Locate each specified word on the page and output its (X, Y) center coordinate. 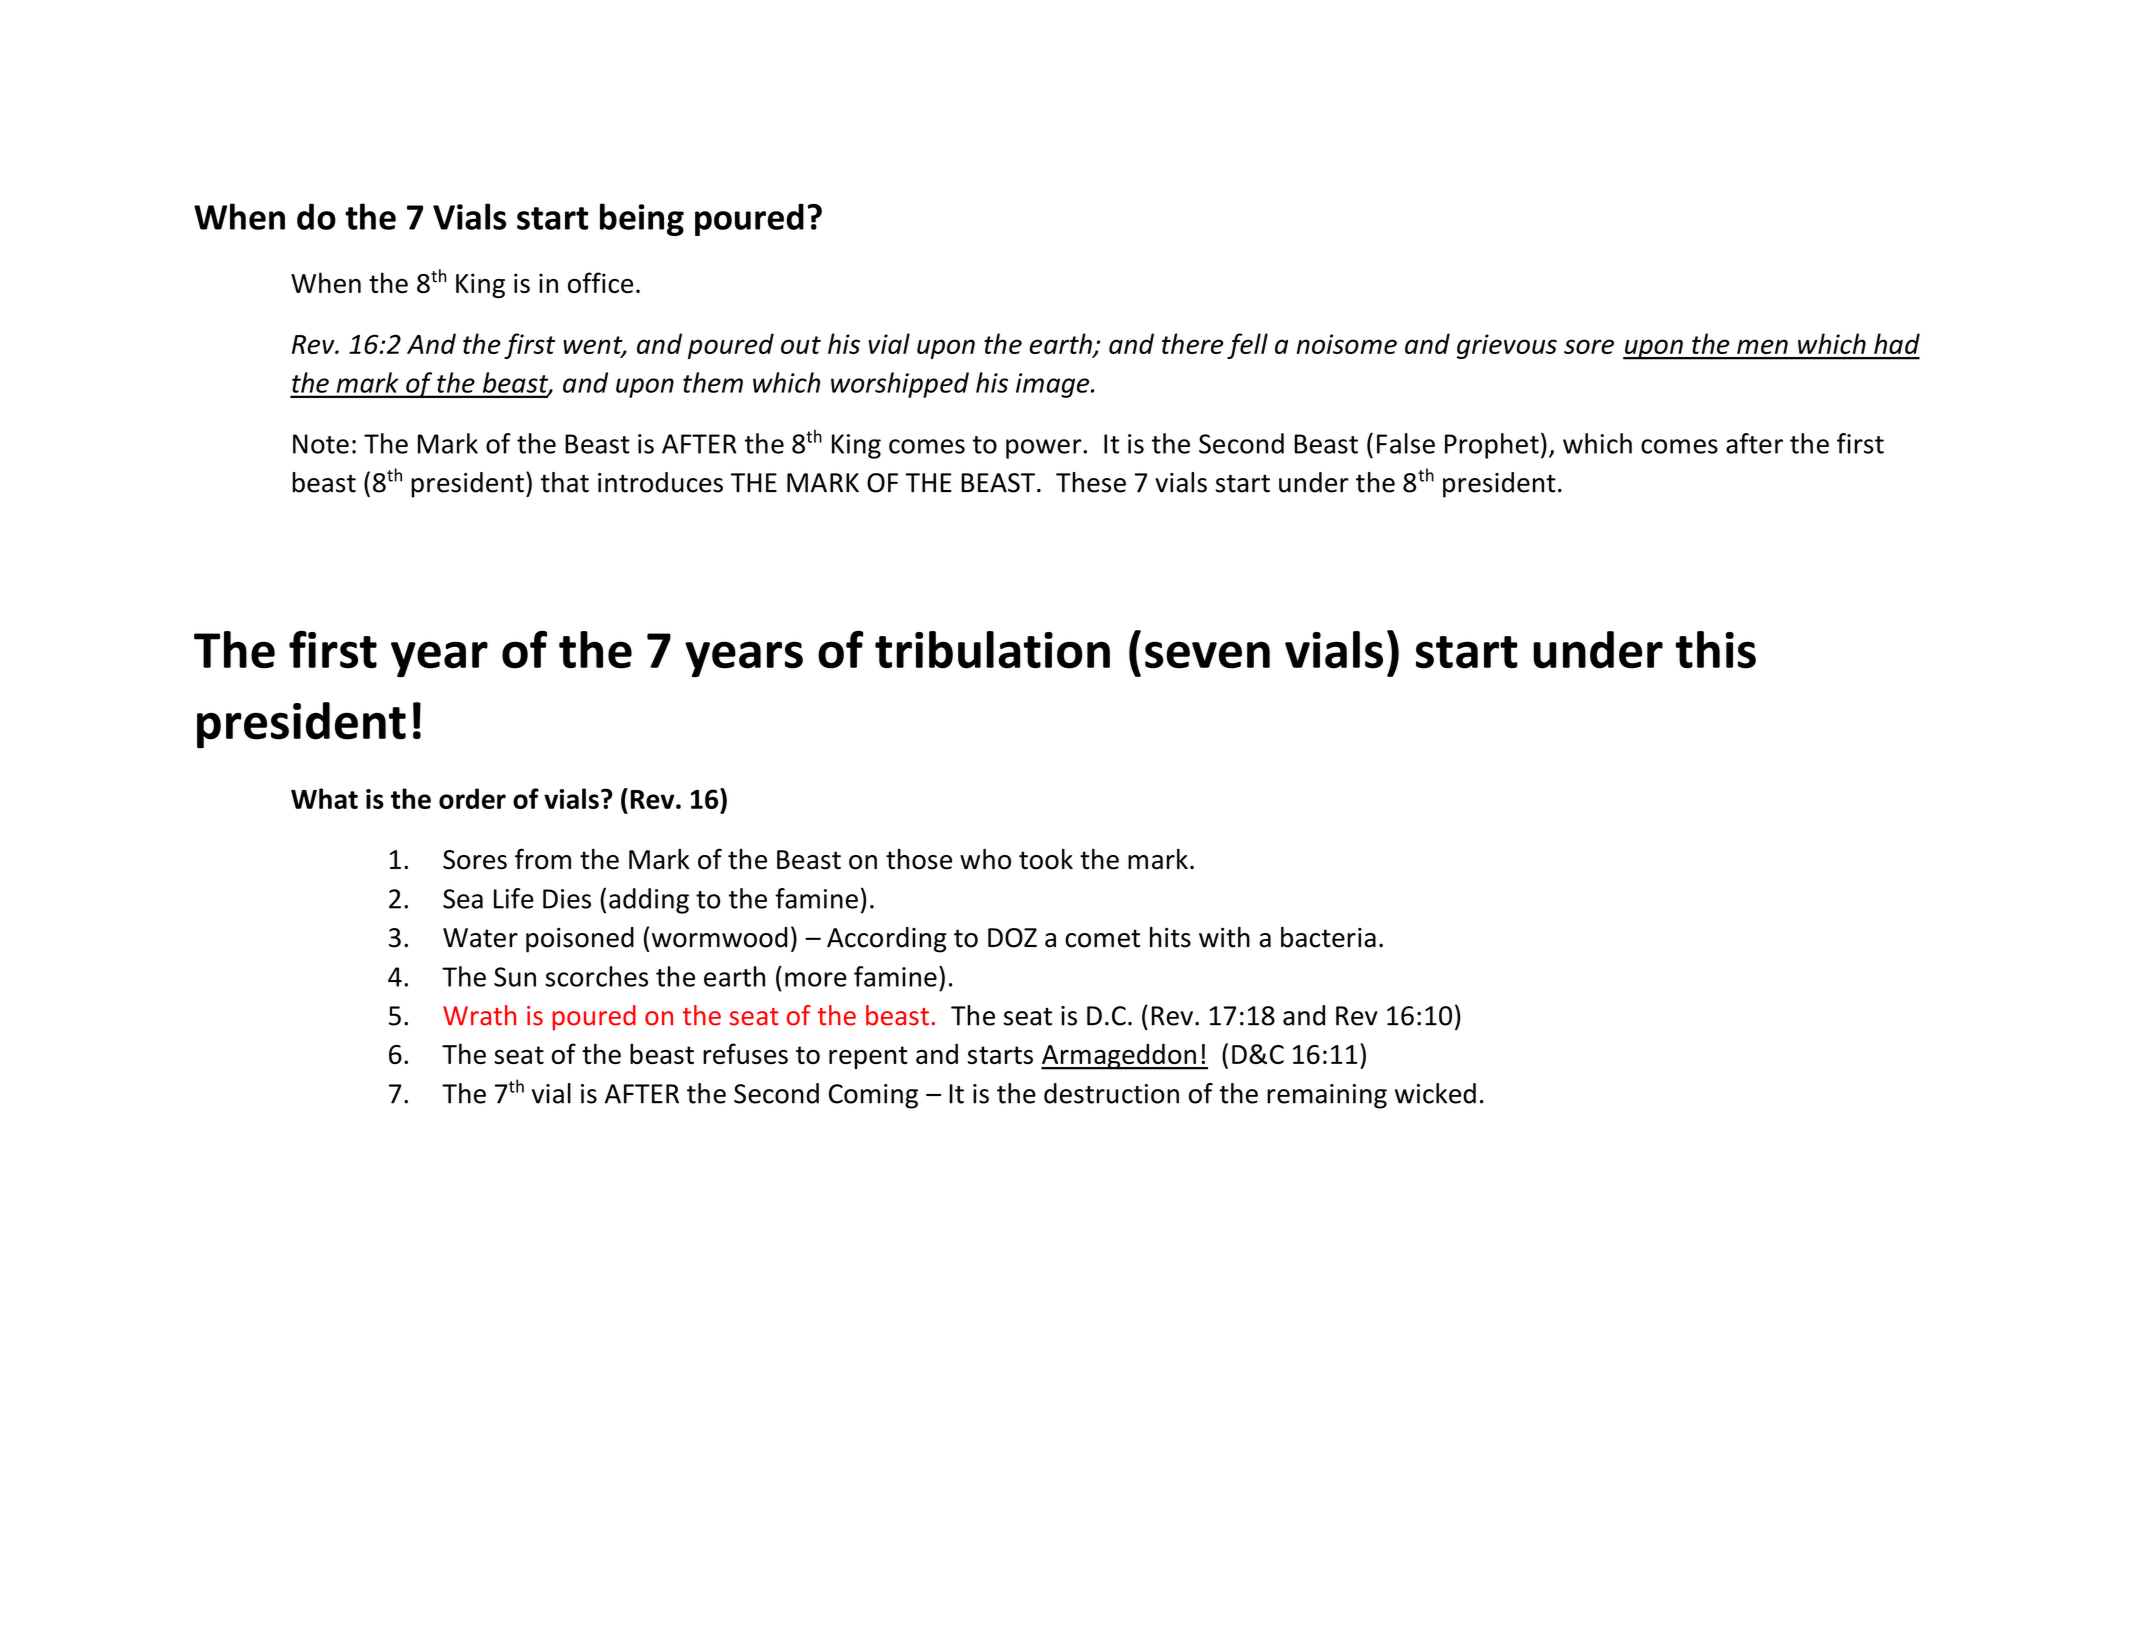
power (1045, 449)
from (543, 859)
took (1046, 859)
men (1762, 346)
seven (1207, 655)
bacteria (1328, 937)
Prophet (1492, 446)
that (565, 482)
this (1715, 650)
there (1192, 343)
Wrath (479, 1015)
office (600, 282)
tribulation (992, 650)
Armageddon (1119, 1056)
